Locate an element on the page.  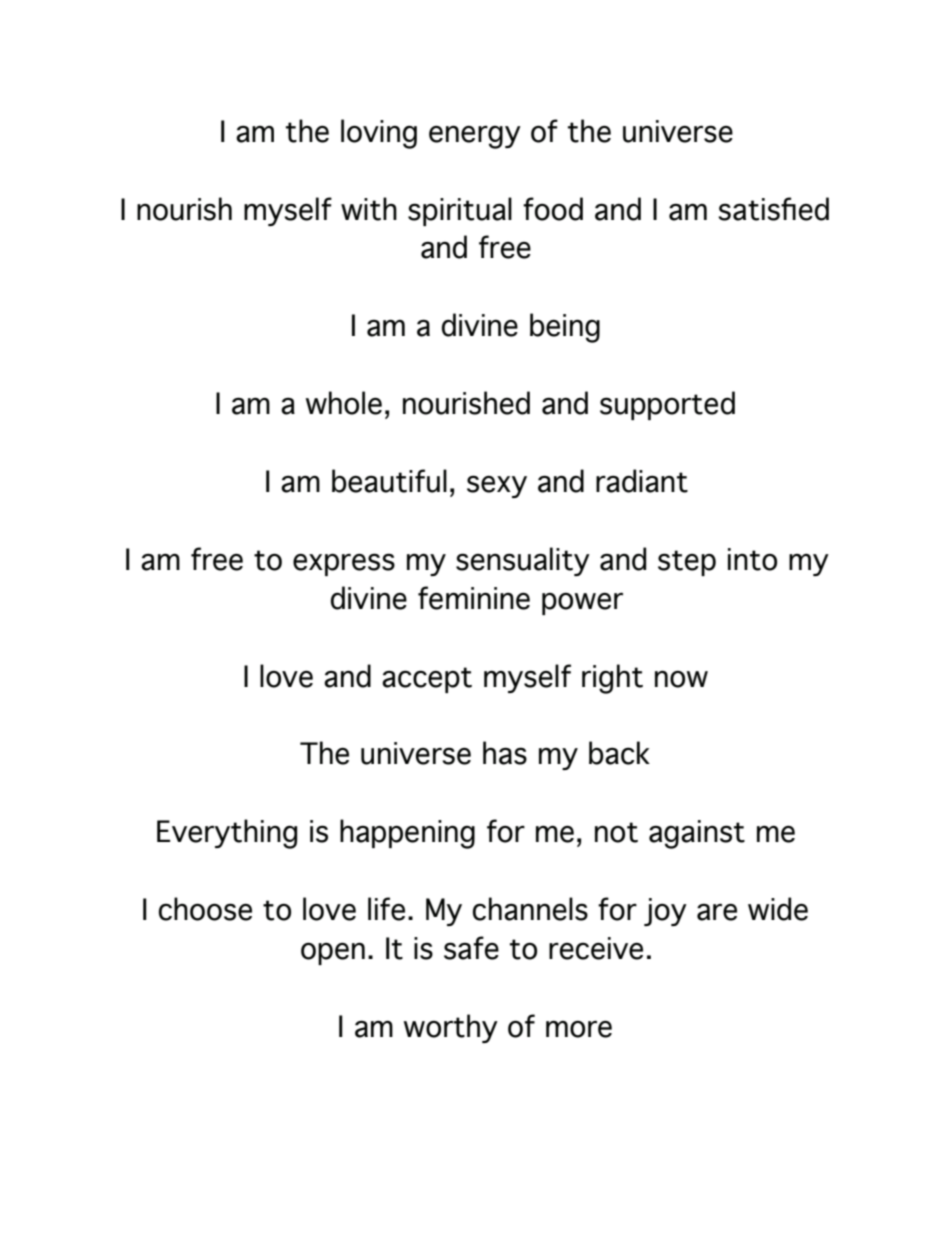
express is located at coordinates (344, 564).
